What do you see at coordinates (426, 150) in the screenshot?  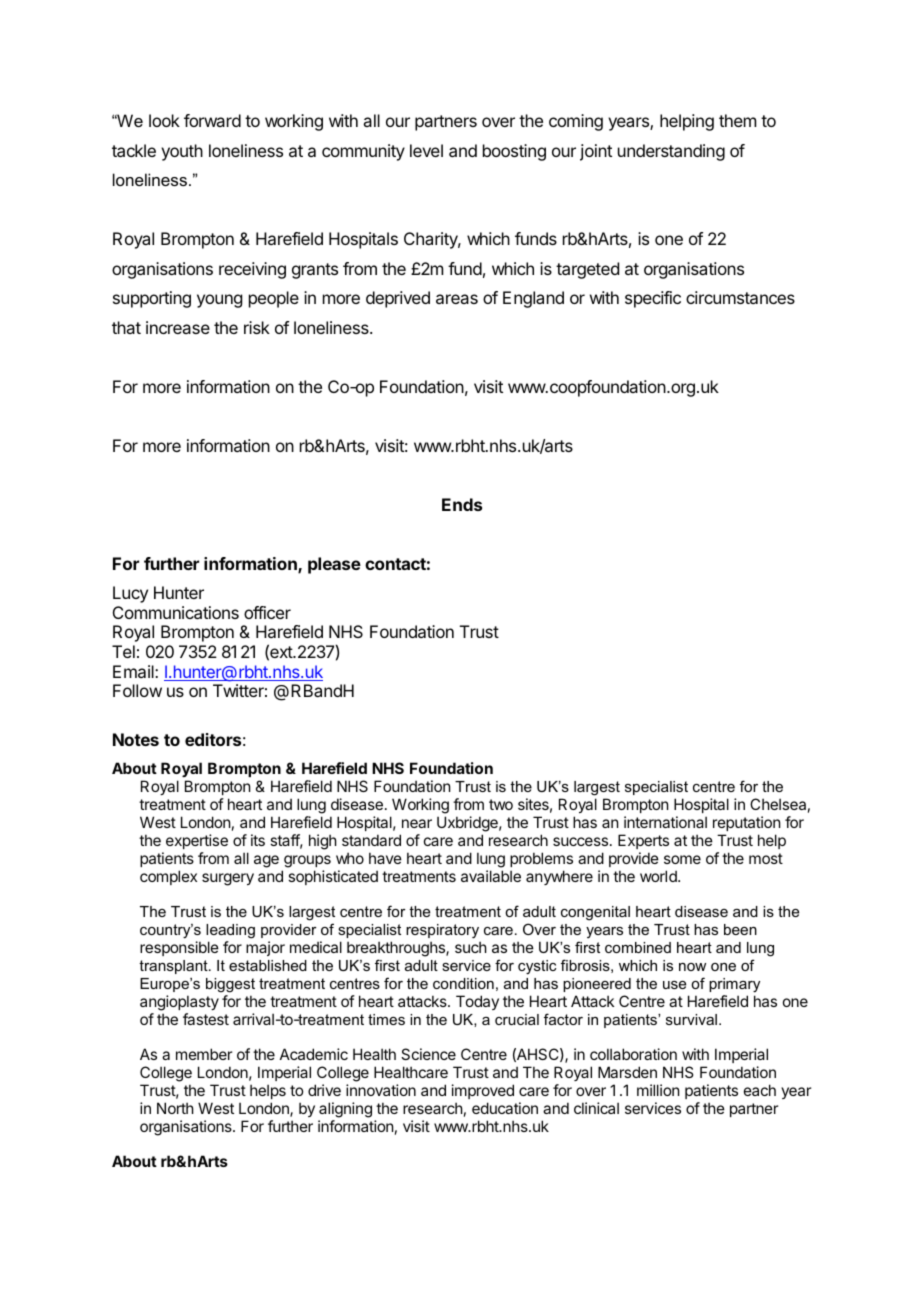 I see `level` at bounding box center [426, 150].
